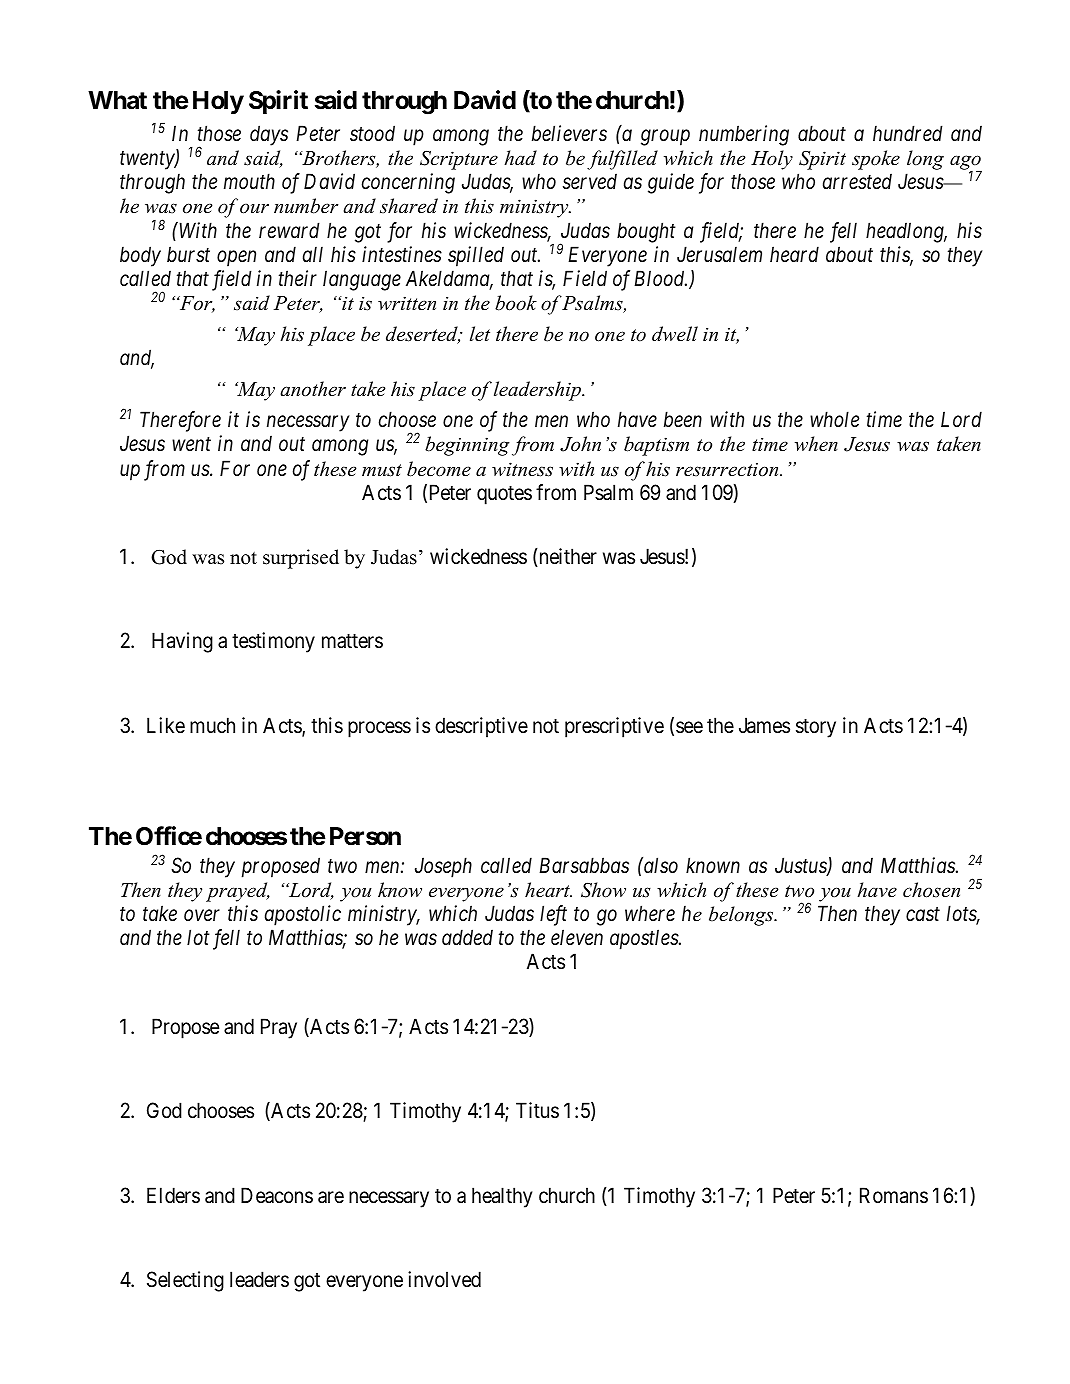 Image resolution: width=1070 pixels, height=1384 pixels. I want to click on Selecting, so click(185, 1281).
